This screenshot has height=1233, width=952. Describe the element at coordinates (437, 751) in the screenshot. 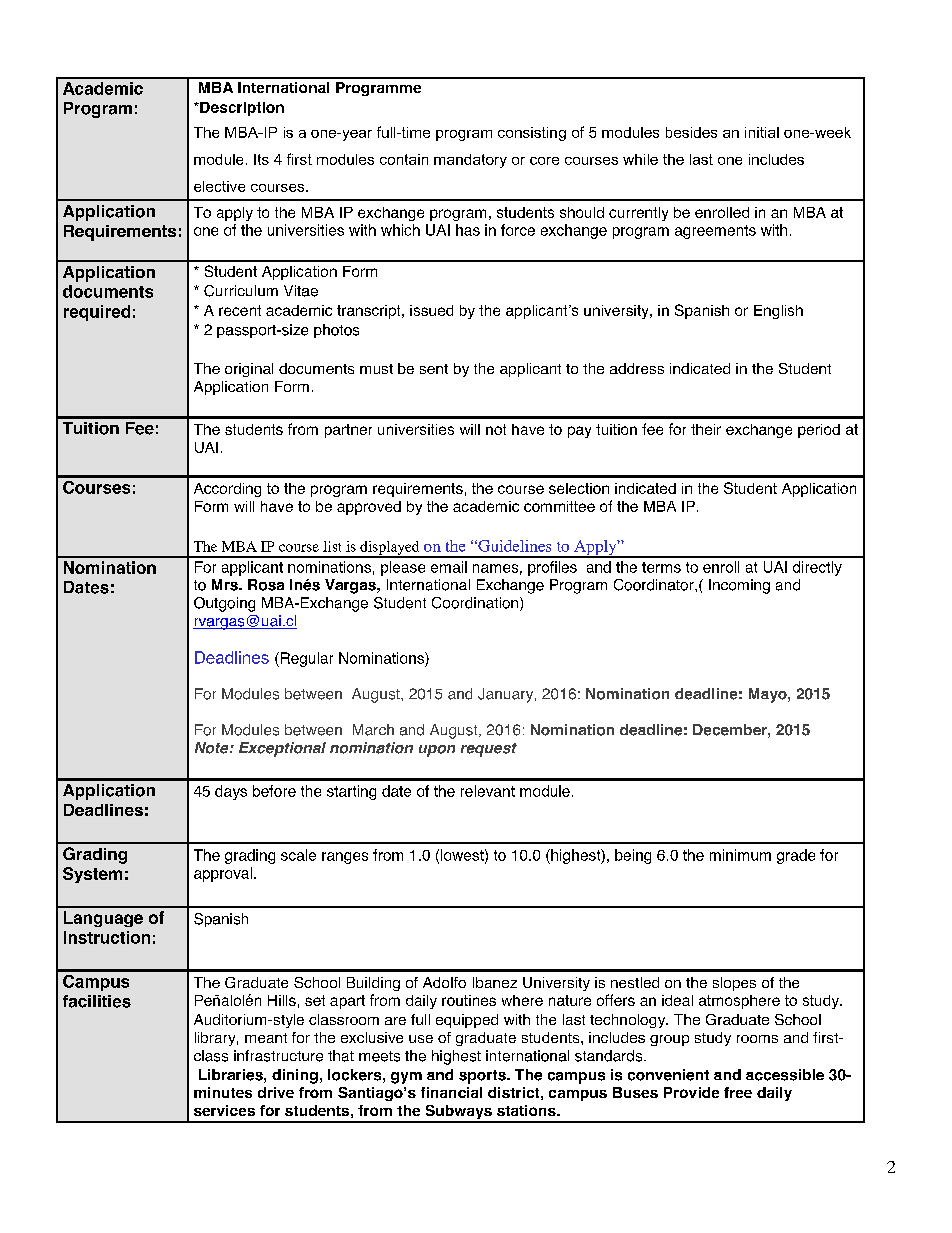

I see `upon` at that location.
